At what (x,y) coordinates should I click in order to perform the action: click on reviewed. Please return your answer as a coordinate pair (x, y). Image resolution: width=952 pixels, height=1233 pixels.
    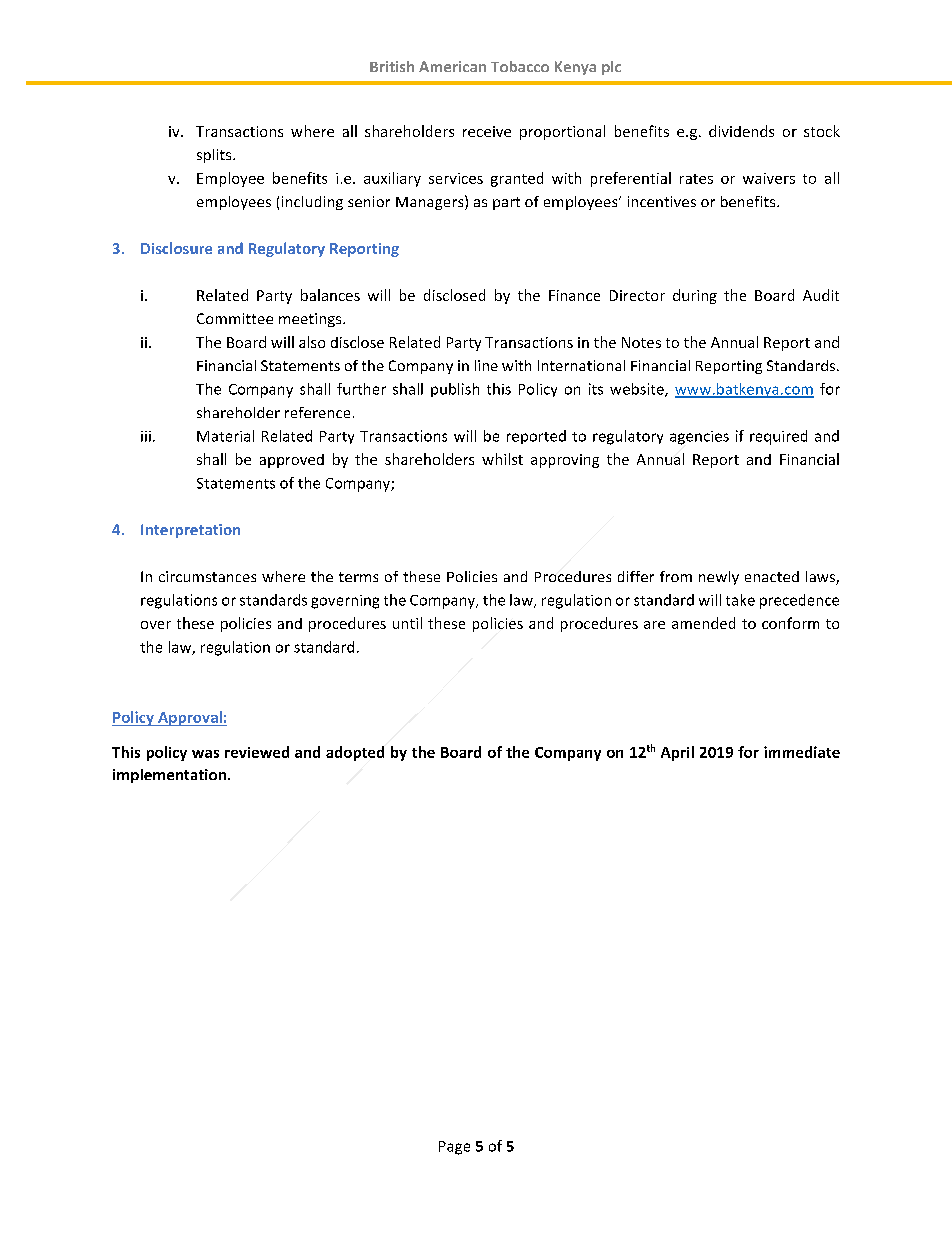
    Looking at the image, I should click on (257, 752).
